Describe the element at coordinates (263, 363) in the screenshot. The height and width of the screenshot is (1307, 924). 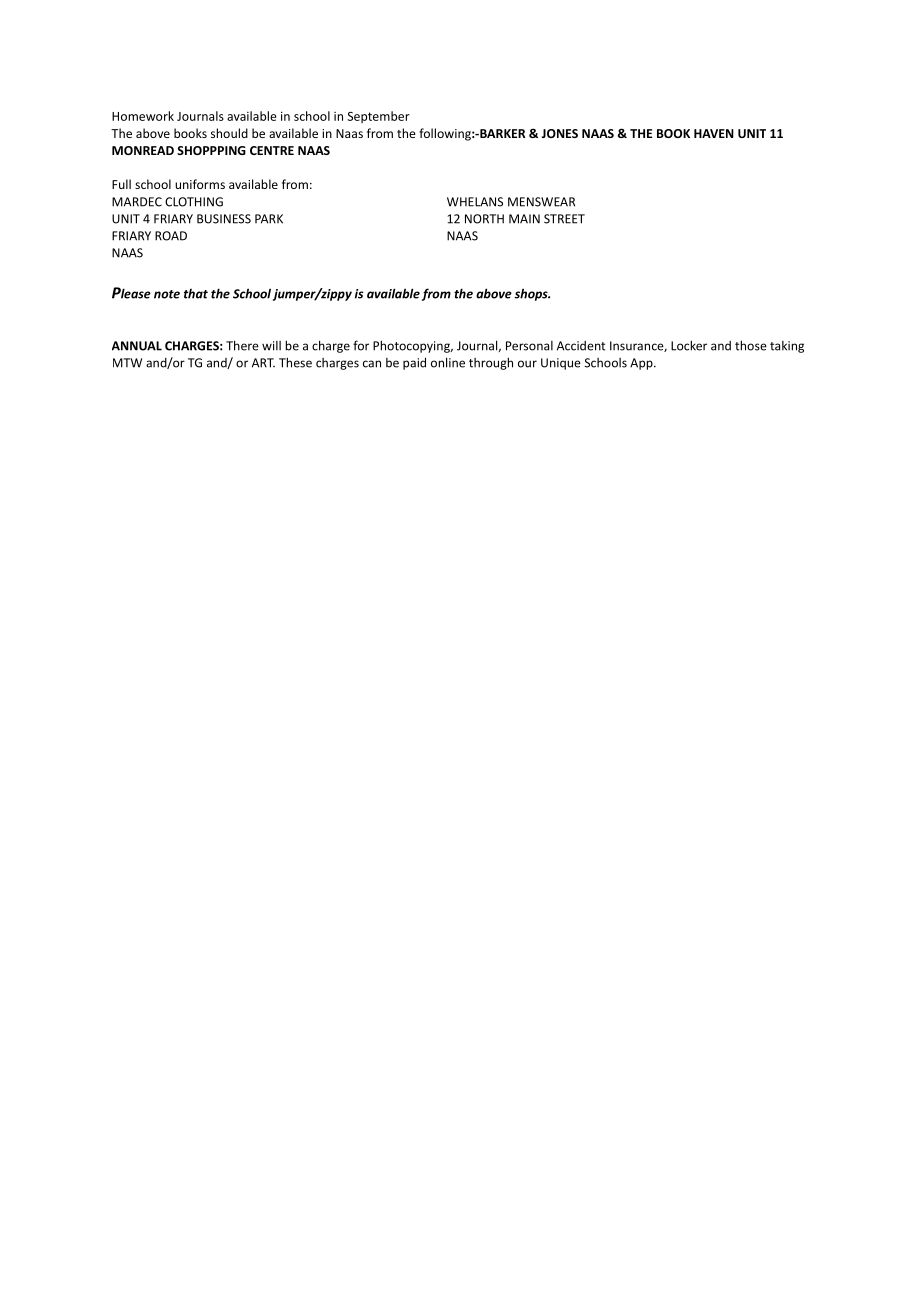
I see `ART` at that location.
